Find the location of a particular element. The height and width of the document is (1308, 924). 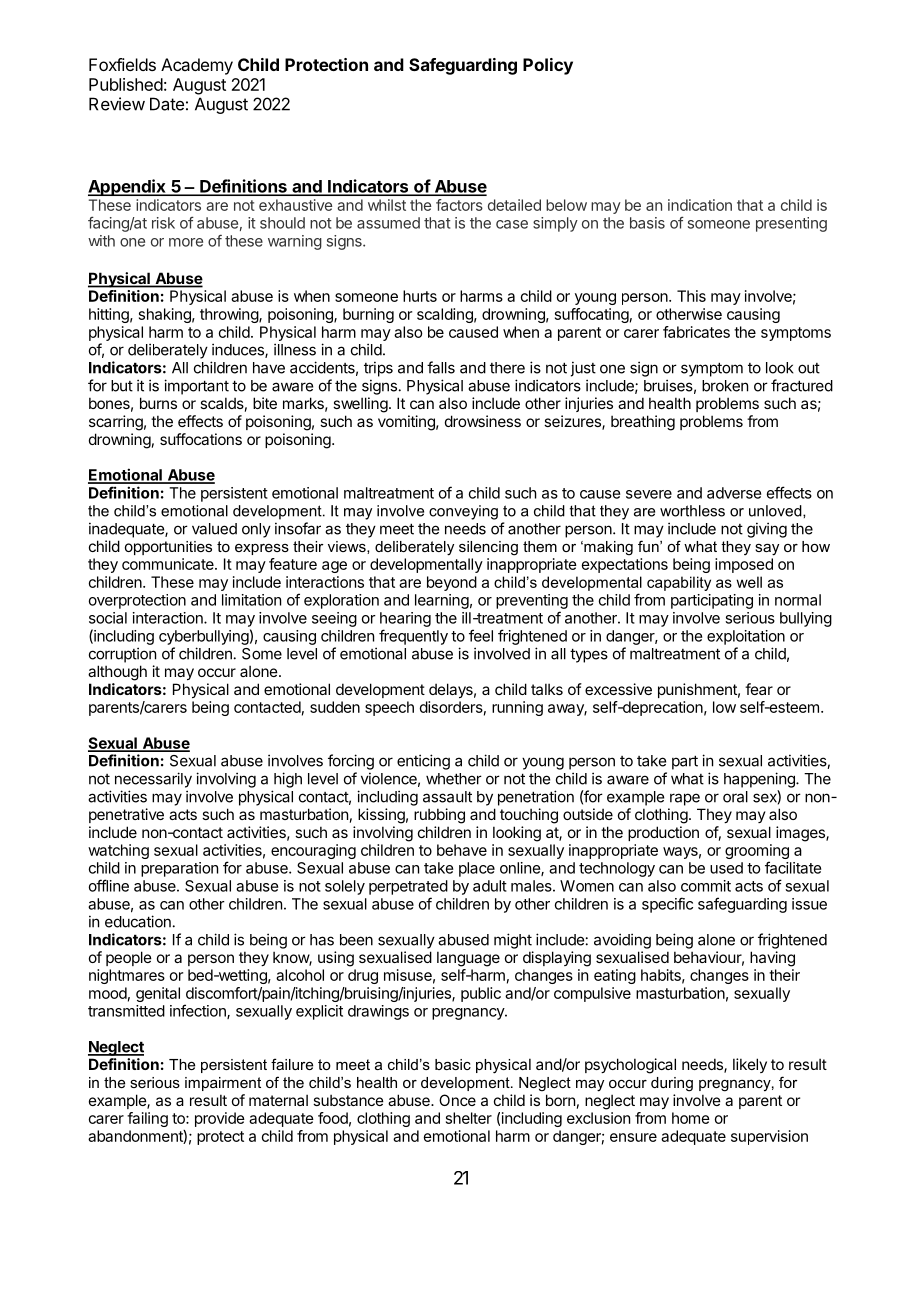

Date is located at coordinates (167, 104).
